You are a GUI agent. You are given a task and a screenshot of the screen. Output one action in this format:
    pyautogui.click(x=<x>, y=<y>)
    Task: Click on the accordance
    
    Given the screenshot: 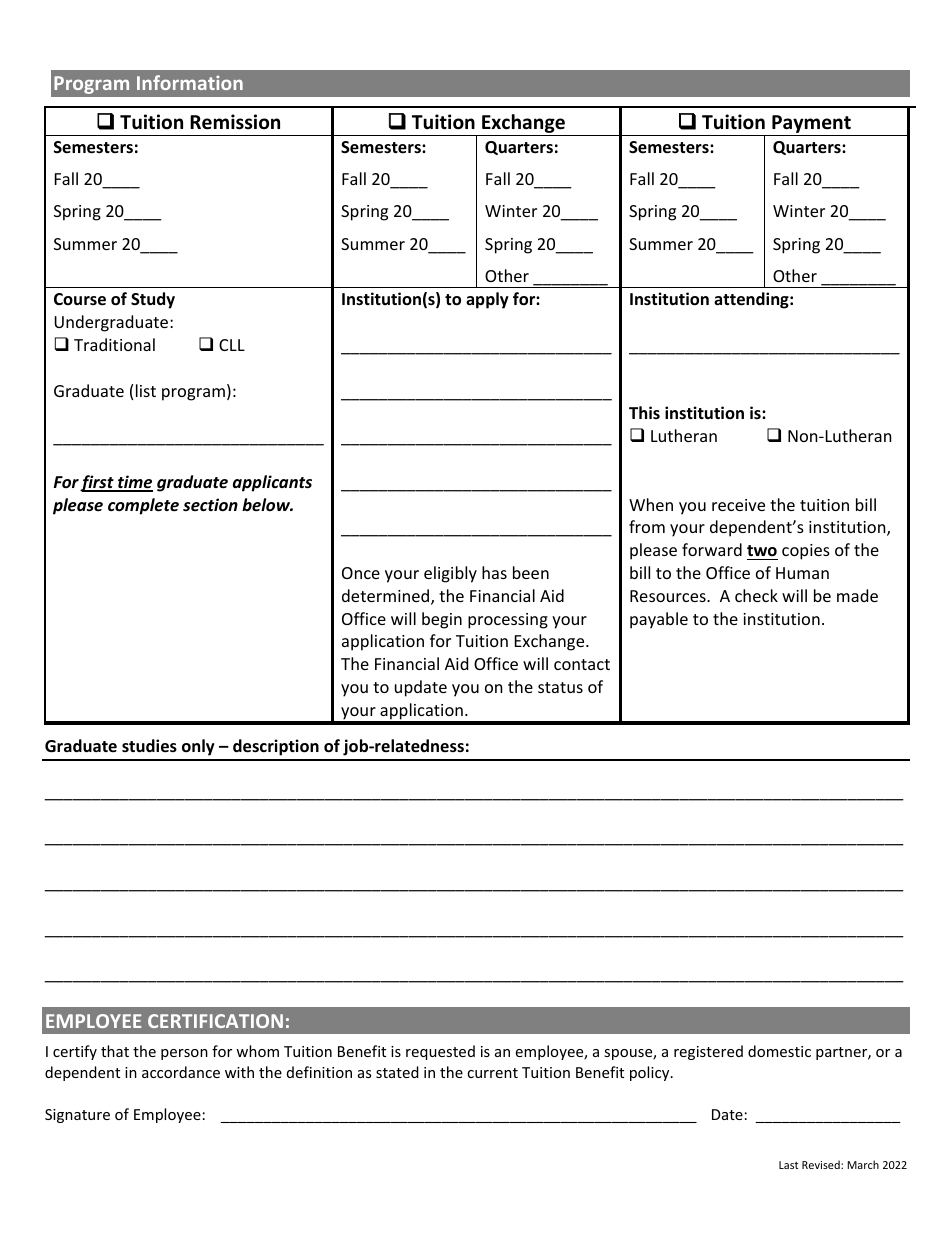 What is the action you would take?
    pyautogui.click(x=181, y=1072)
